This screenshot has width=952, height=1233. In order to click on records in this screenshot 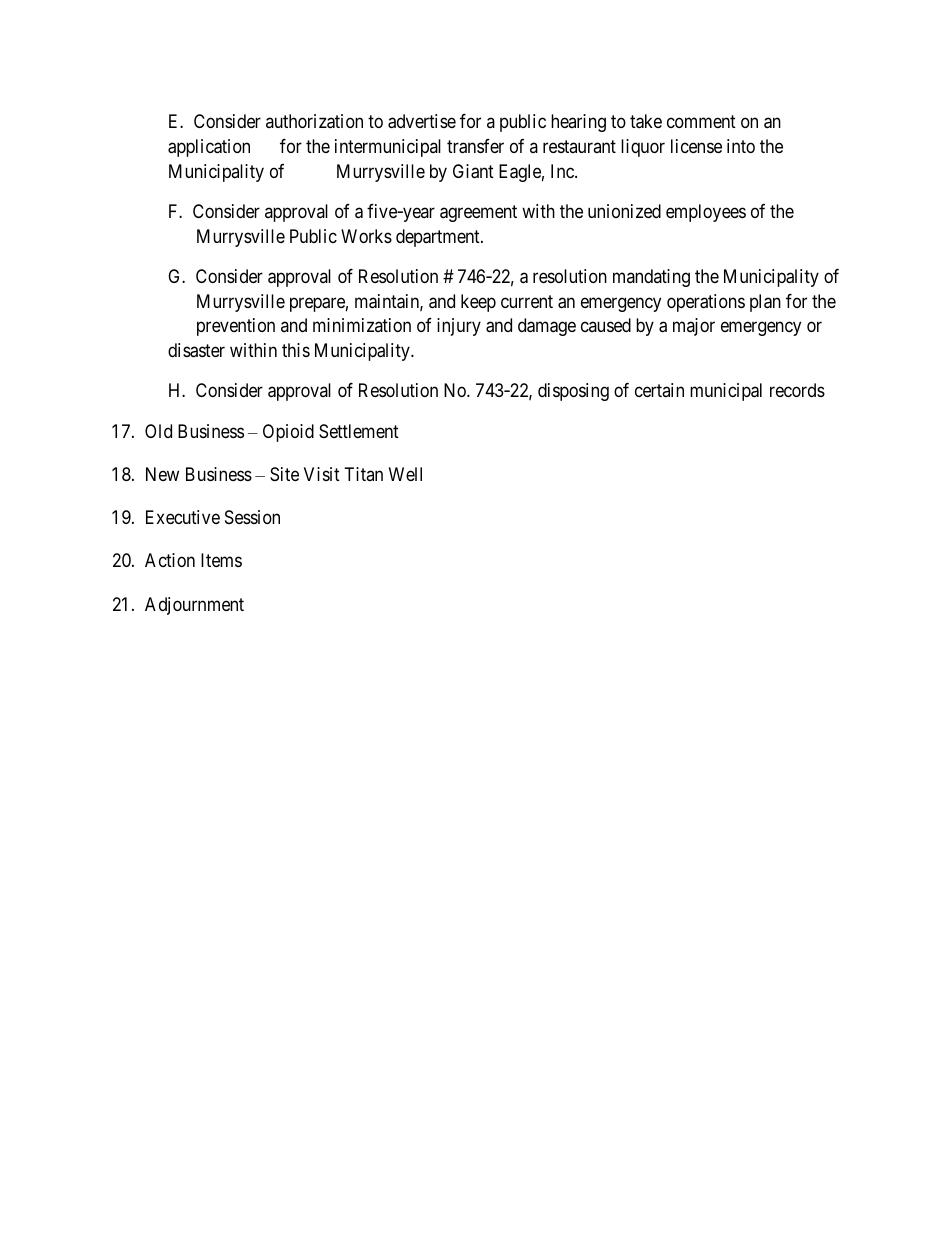, I will do `click(797, 390)`.
